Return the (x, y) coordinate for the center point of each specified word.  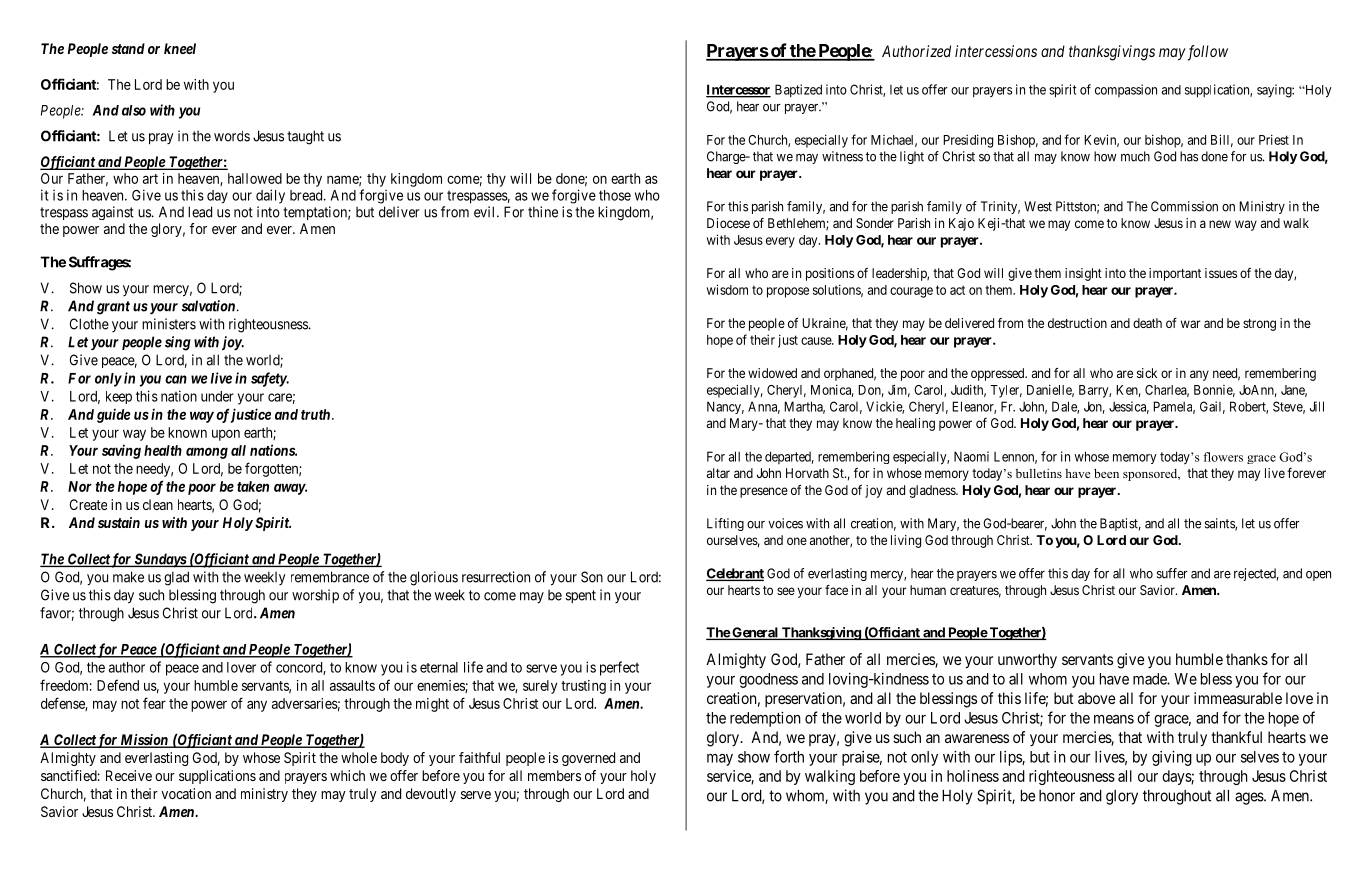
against (113, 213)
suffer (1172, 573)
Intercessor (738, 90)
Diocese (728, 223)
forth (789, 756)
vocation (186, 793)
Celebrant (735, 574)
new (1220, 224)
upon (226, 435)
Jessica (1129, 407)
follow (1206, 53)
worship (315, 596)
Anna (764, 407)
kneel (180, 48)
